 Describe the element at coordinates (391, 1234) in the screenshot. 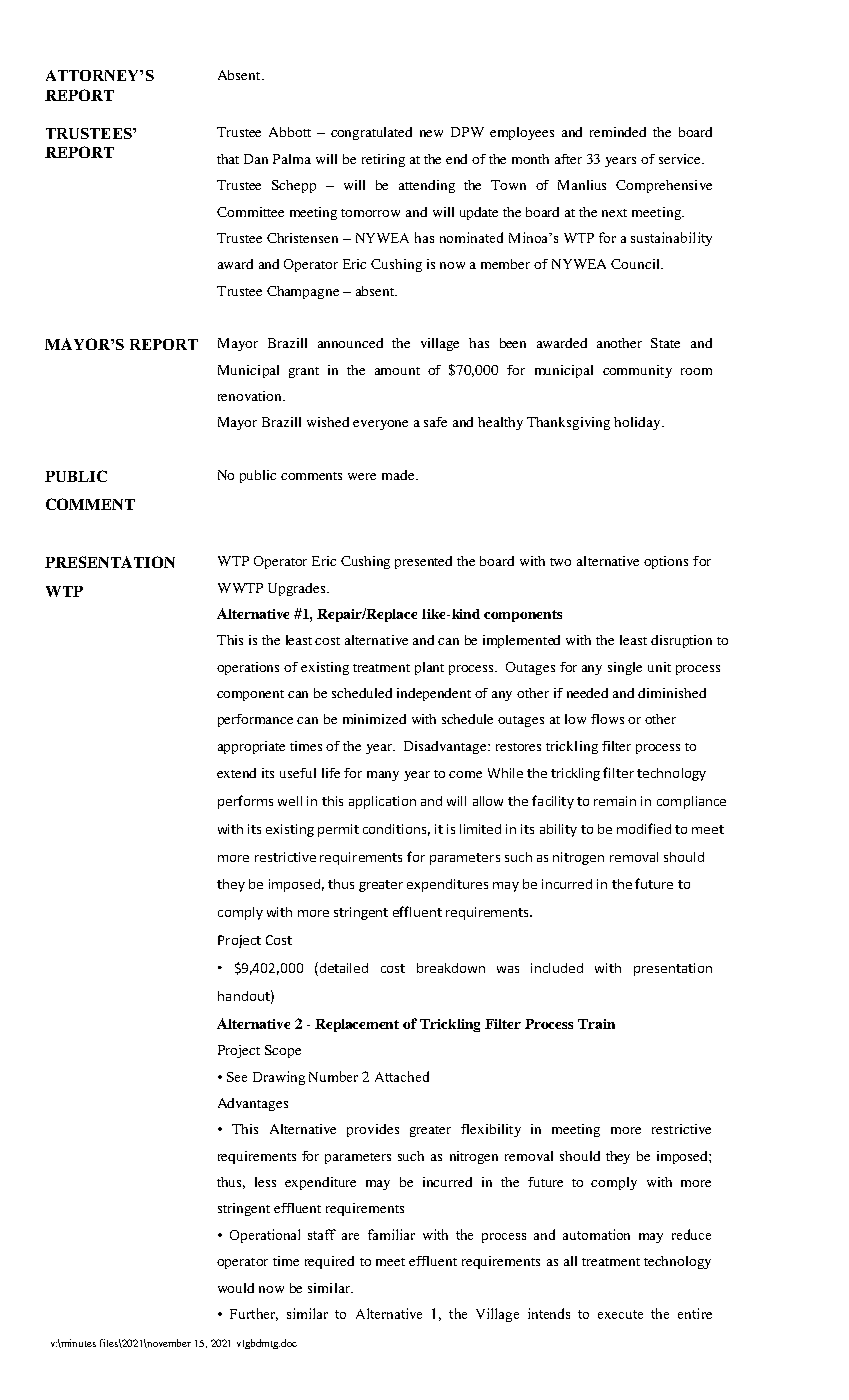

I see `familiar` at that location.
